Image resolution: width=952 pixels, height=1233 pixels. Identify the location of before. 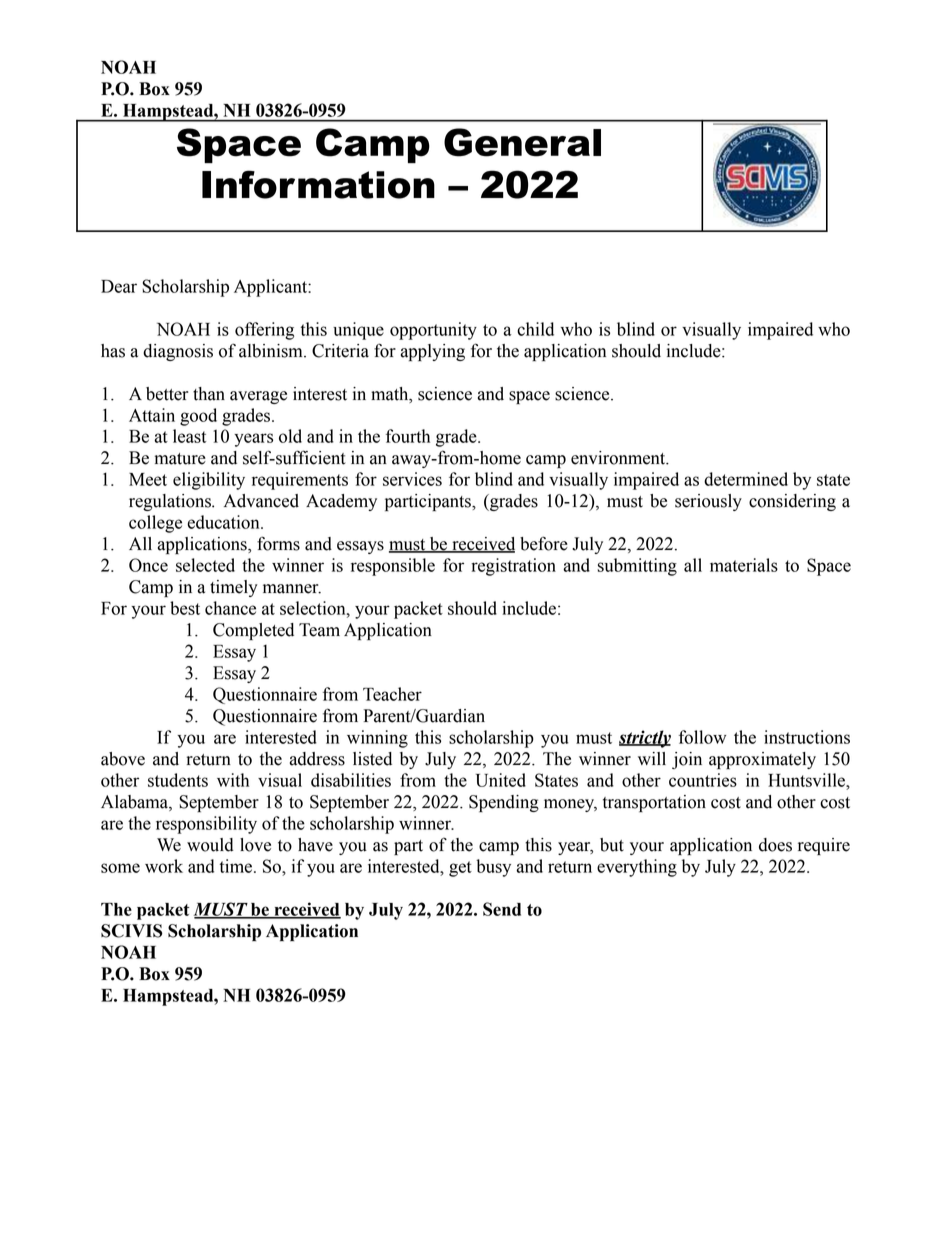
(544, 543).
